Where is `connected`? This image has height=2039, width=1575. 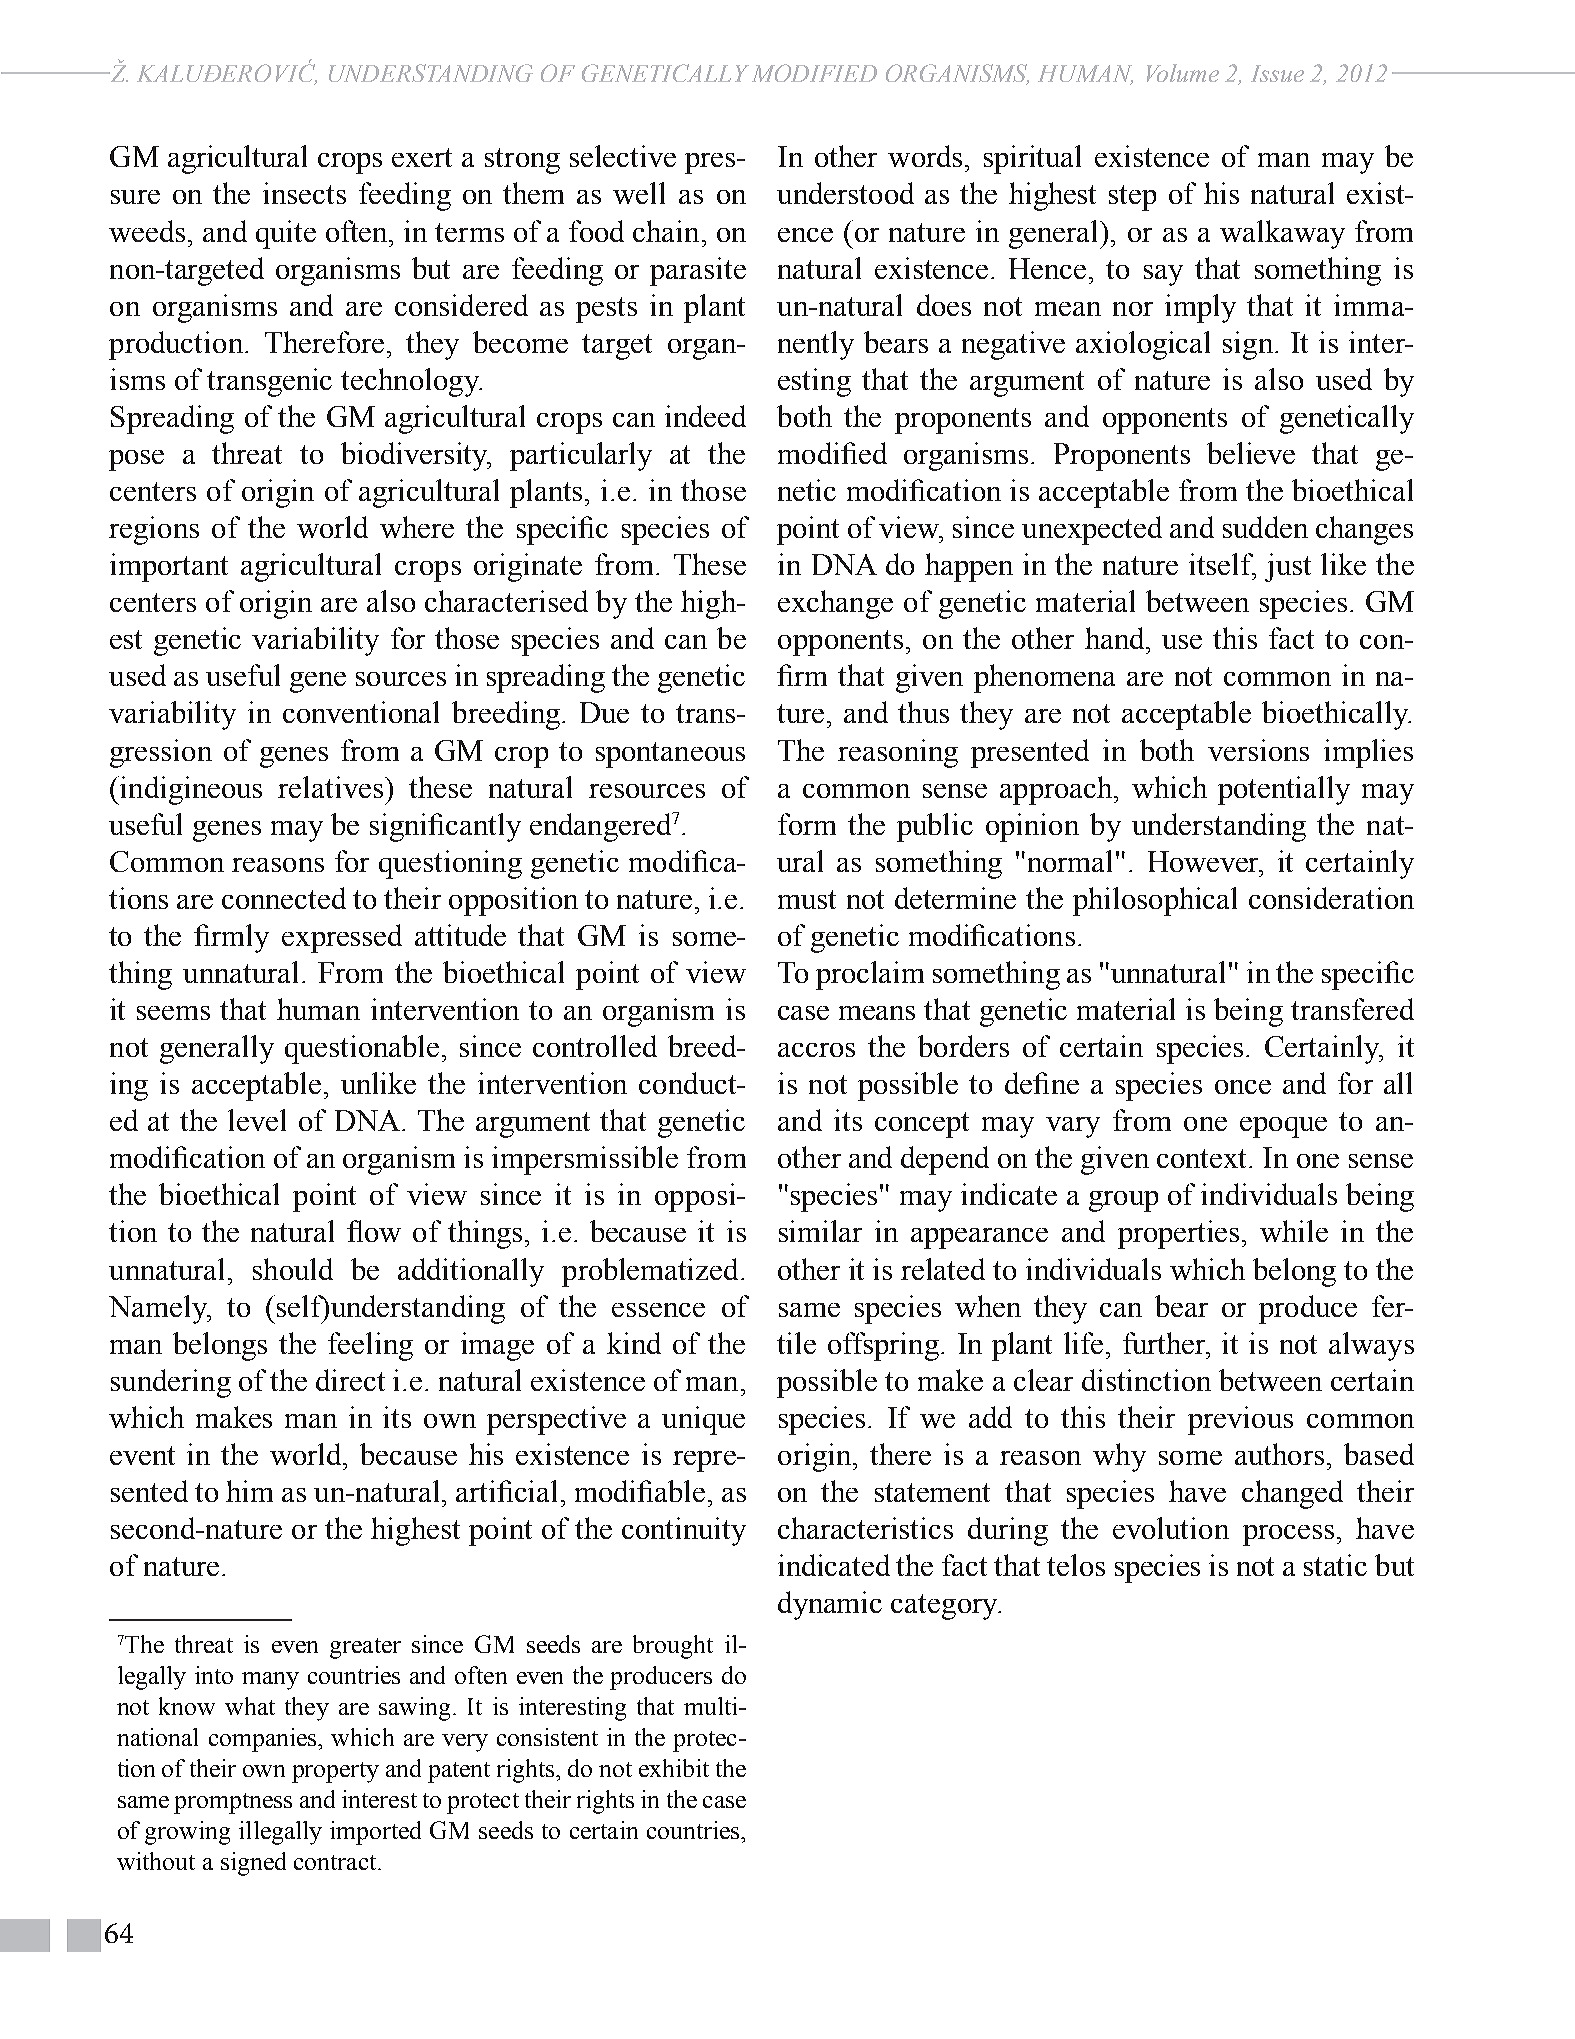
connected is located at coordinates (284, 898).
